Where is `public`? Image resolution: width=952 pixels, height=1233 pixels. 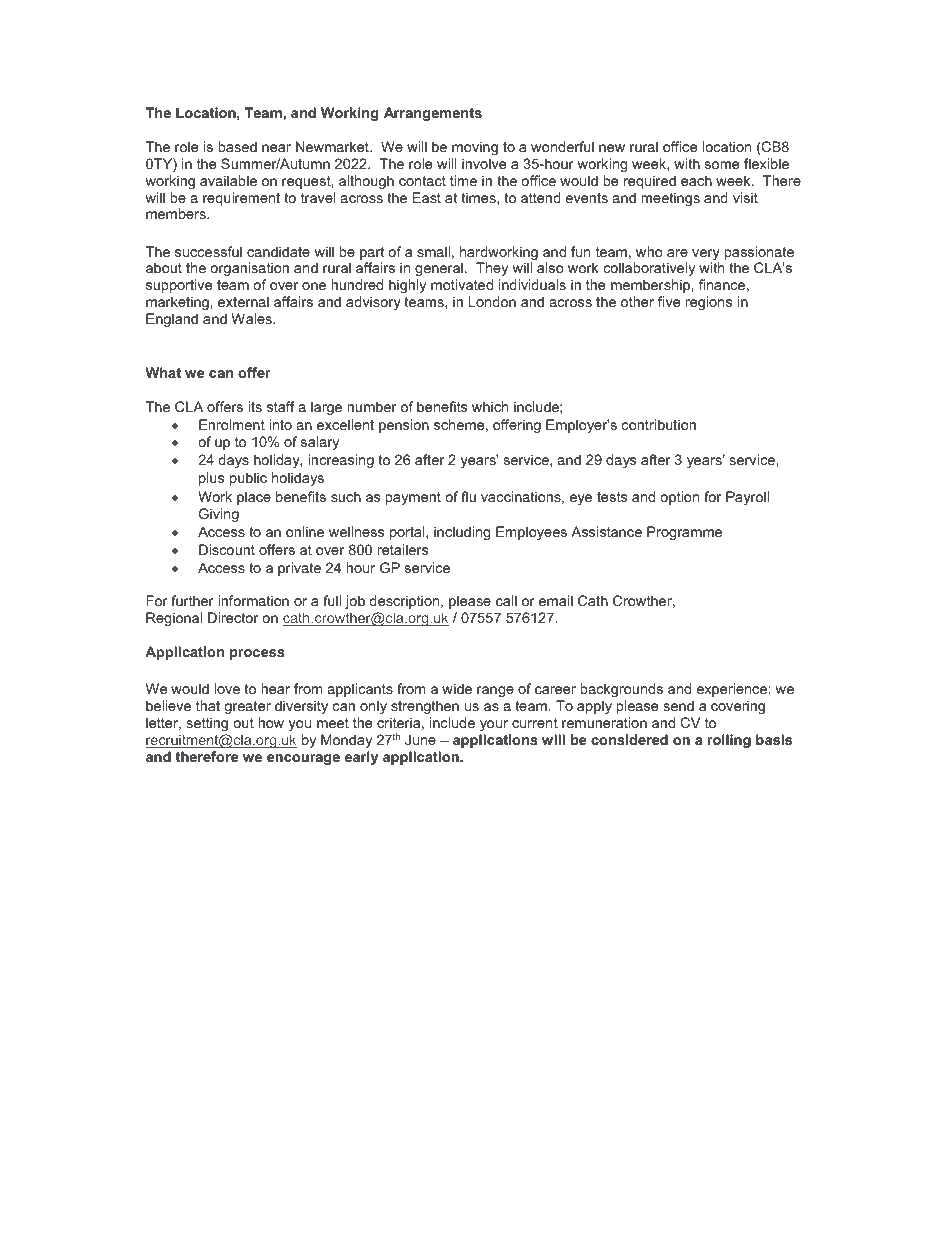 public is located at coordinates (248, 479).
